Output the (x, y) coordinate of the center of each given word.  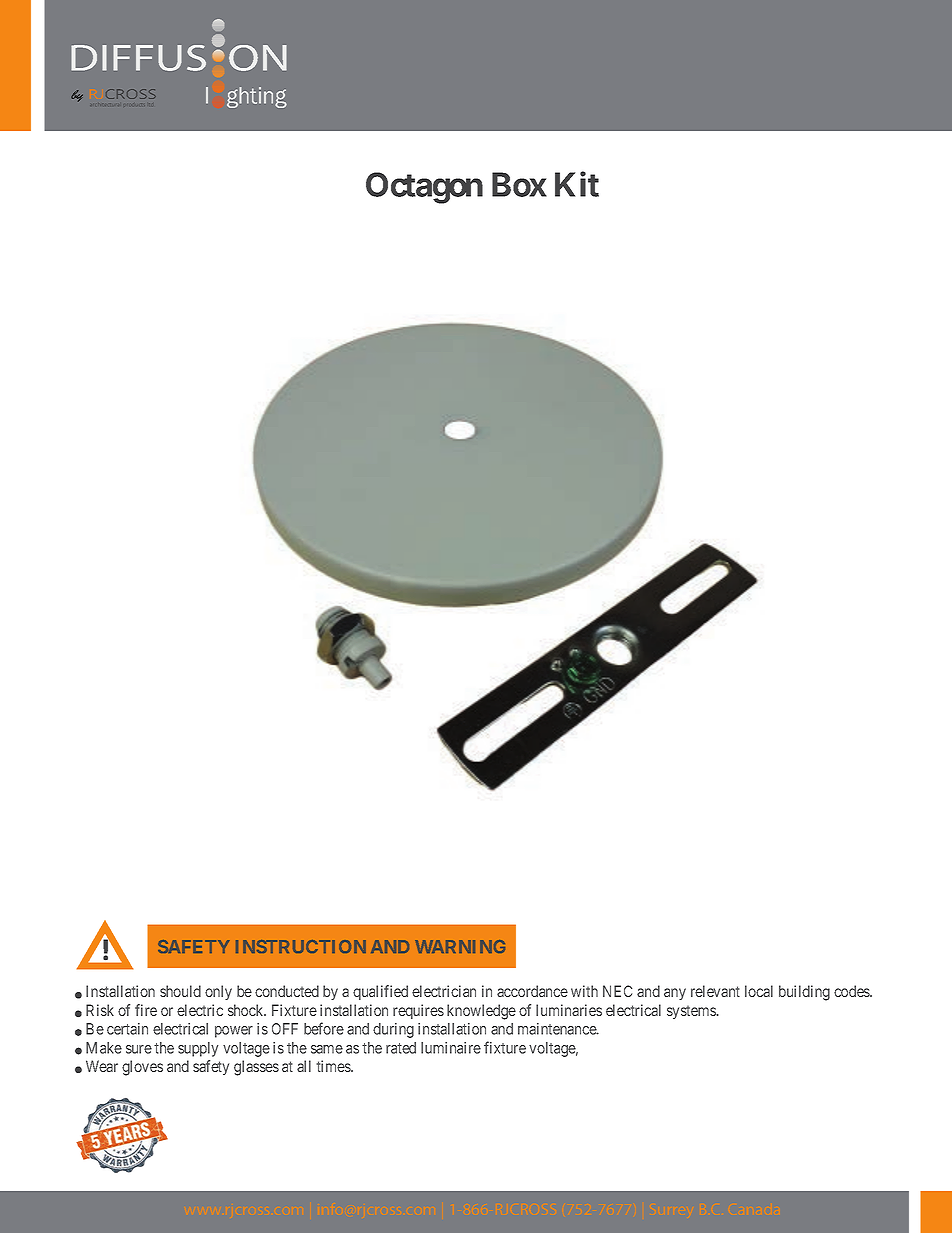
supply (198, 1049)
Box (519, 184)
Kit (577, 184)
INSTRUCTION (301, 946)
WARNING (460, 946)
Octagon (424, 188)
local (759, 991)
